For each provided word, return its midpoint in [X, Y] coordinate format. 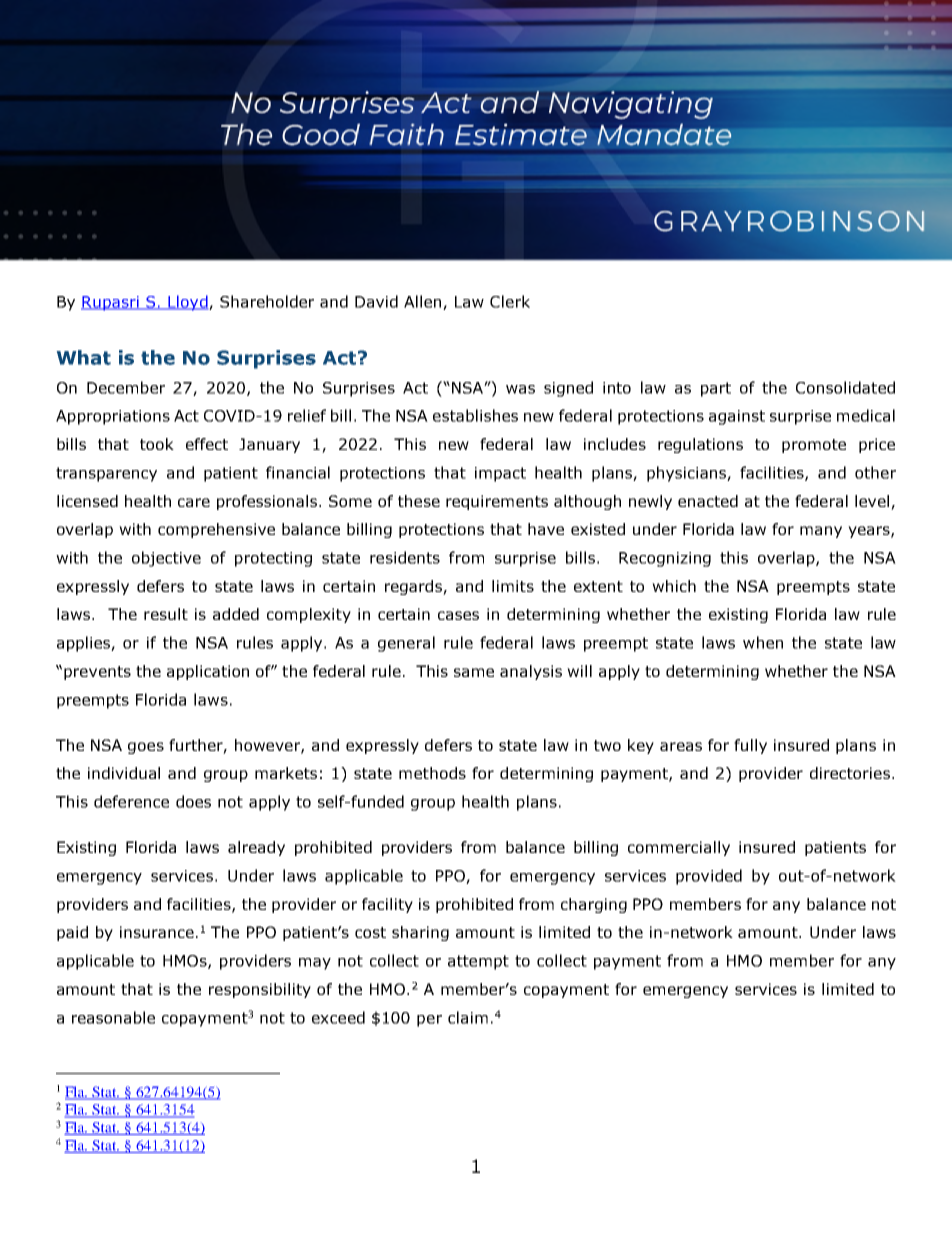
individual [124, 773]
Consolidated [845, 387]
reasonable [113, 1017]
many [821, 532]
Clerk [510, 301]
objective [166, 559]
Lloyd [188, 303]
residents [405, 557]
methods [432, 773]
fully [750, 746]
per [429, 1021]
